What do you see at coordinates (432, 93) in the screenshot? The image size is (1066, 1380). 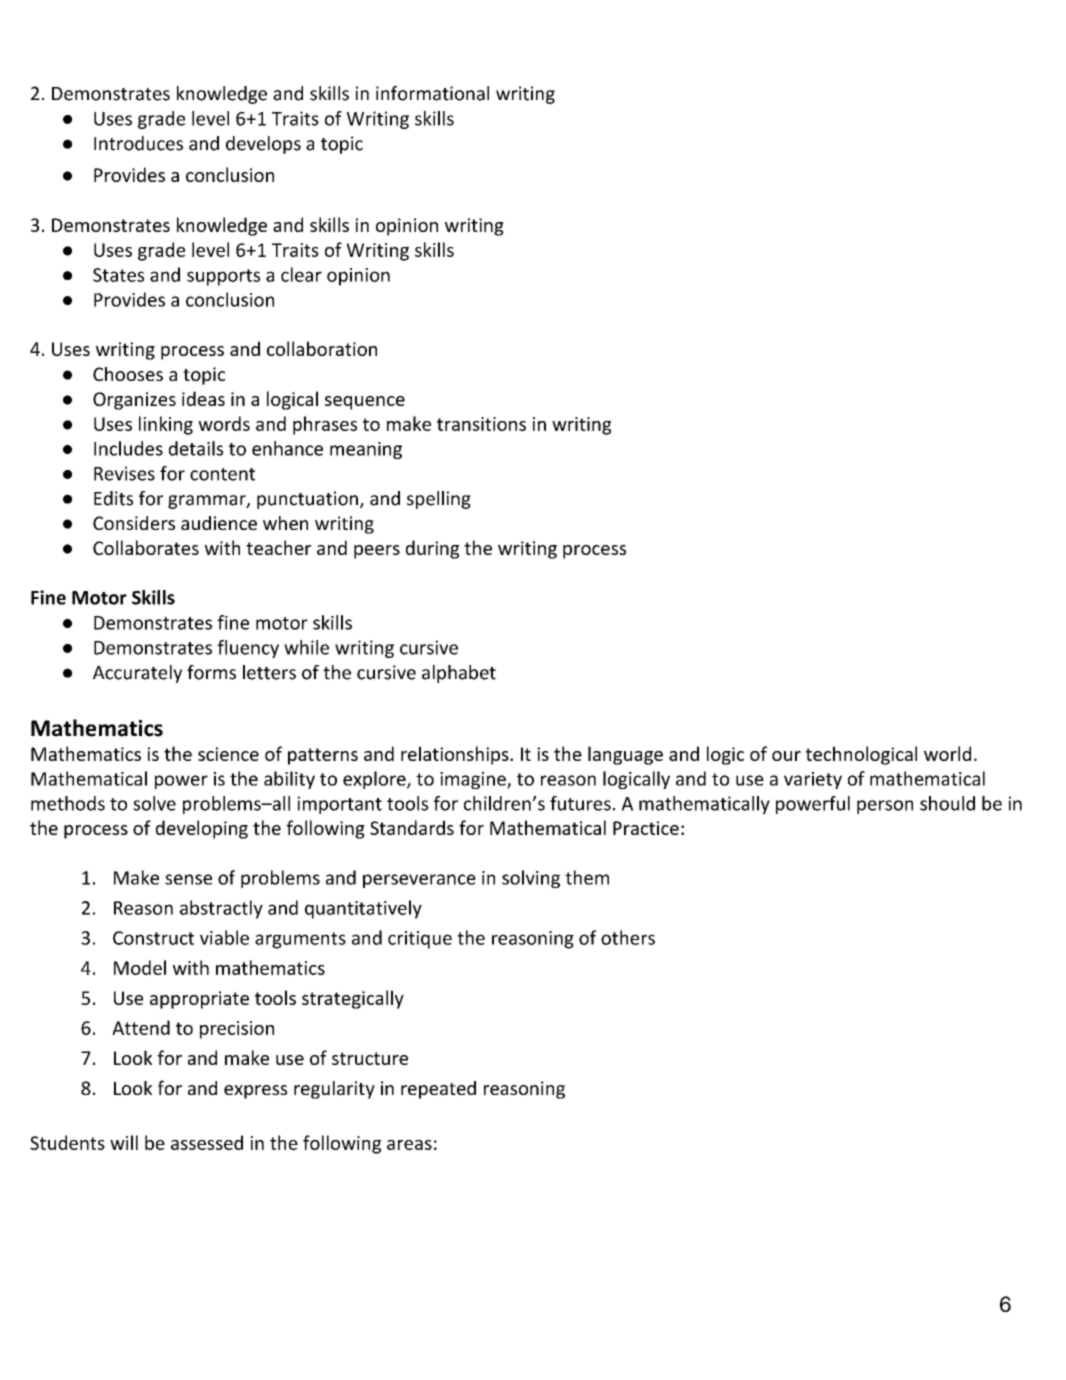 I see `informational` at bounding box center [432, 93].
